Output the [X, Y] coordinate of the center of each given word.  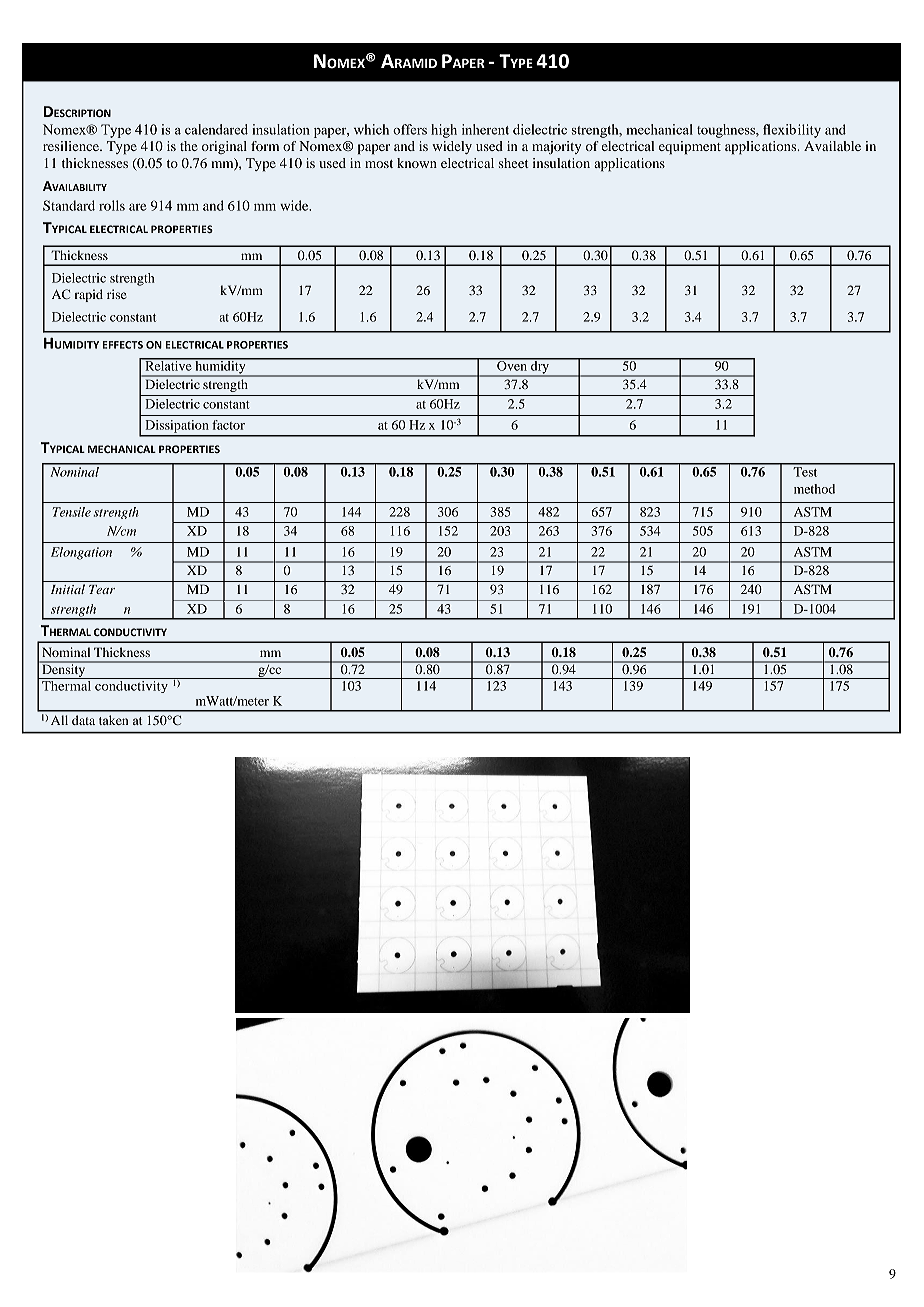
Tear [102, 589]
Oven [512, 365]
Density [64, 670]
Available [832, 146]
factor [228, 425]
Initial [68, 589]
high [444, 131]
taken [113, 720]
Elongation [81, 553]
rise [117, 294]
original [224, 147]
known [417, 163]
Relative [168, 364]
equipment [690, 148]
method [814, 489]
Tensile [72, 512]
